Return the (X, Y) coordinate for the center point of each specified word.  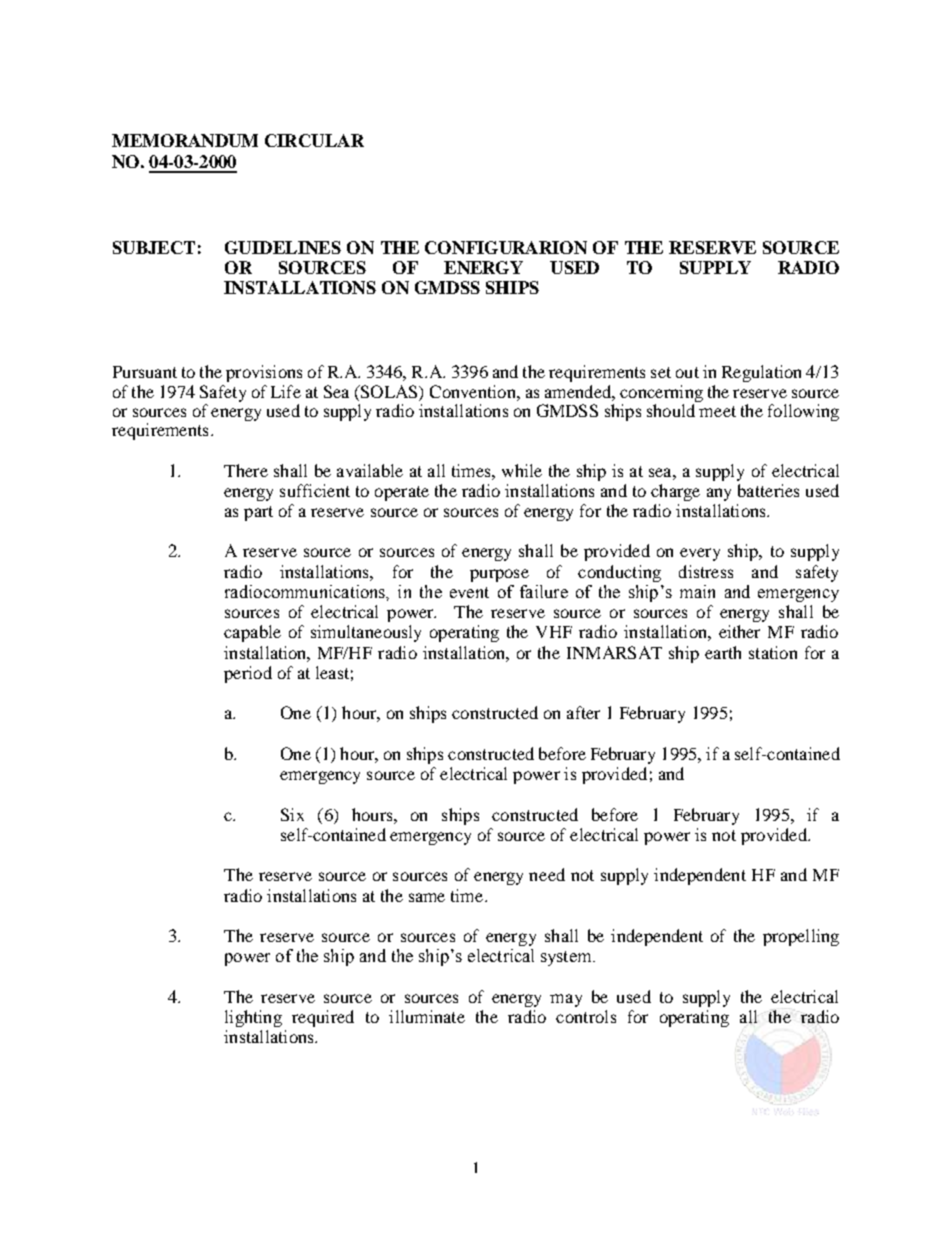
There (246, 470)
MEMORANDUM (185, 140)
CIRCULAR (314, 140)
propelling (801, 937)
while (522, 470)
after (583, 712)
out (687, 372)
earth (723, 652)
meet (717, 411)
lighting (253, 1018)
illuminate (427, 1016)
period (248, 674)
